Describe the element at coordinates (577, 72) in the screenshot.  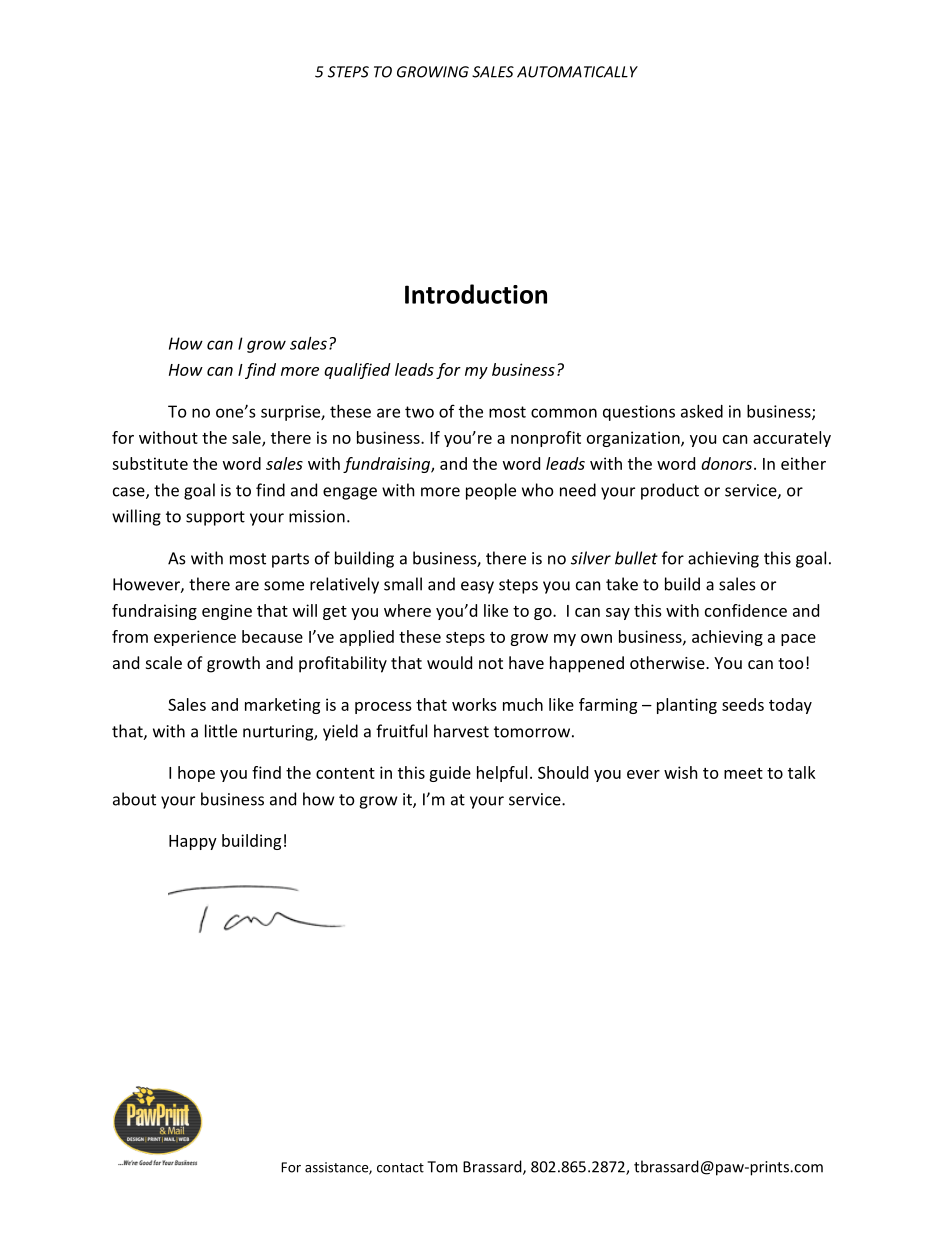
I see `AUTOMATICALLY` at that location.
